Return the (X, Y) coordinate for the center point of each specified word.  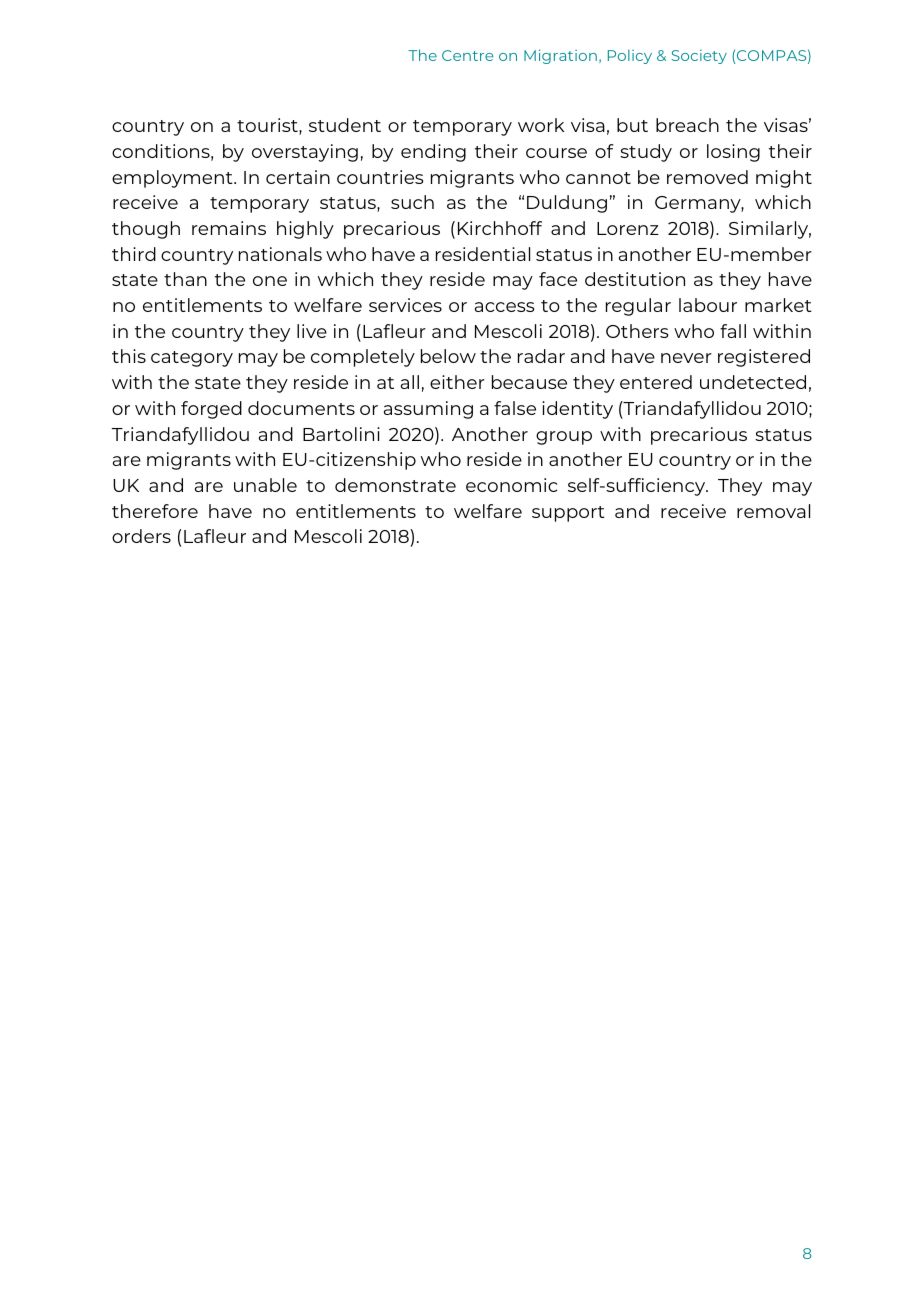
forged (211, 410)
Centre (467, 55)
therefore (155, 511)
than (185, 279)
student (345, 125)
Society (699, 57)
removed (707, 177)
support (568, 514)
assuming (428, 410)
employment (173, 179)
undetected (753, 382)
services (405, 305)
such (412, 202)
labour (708, 305)
